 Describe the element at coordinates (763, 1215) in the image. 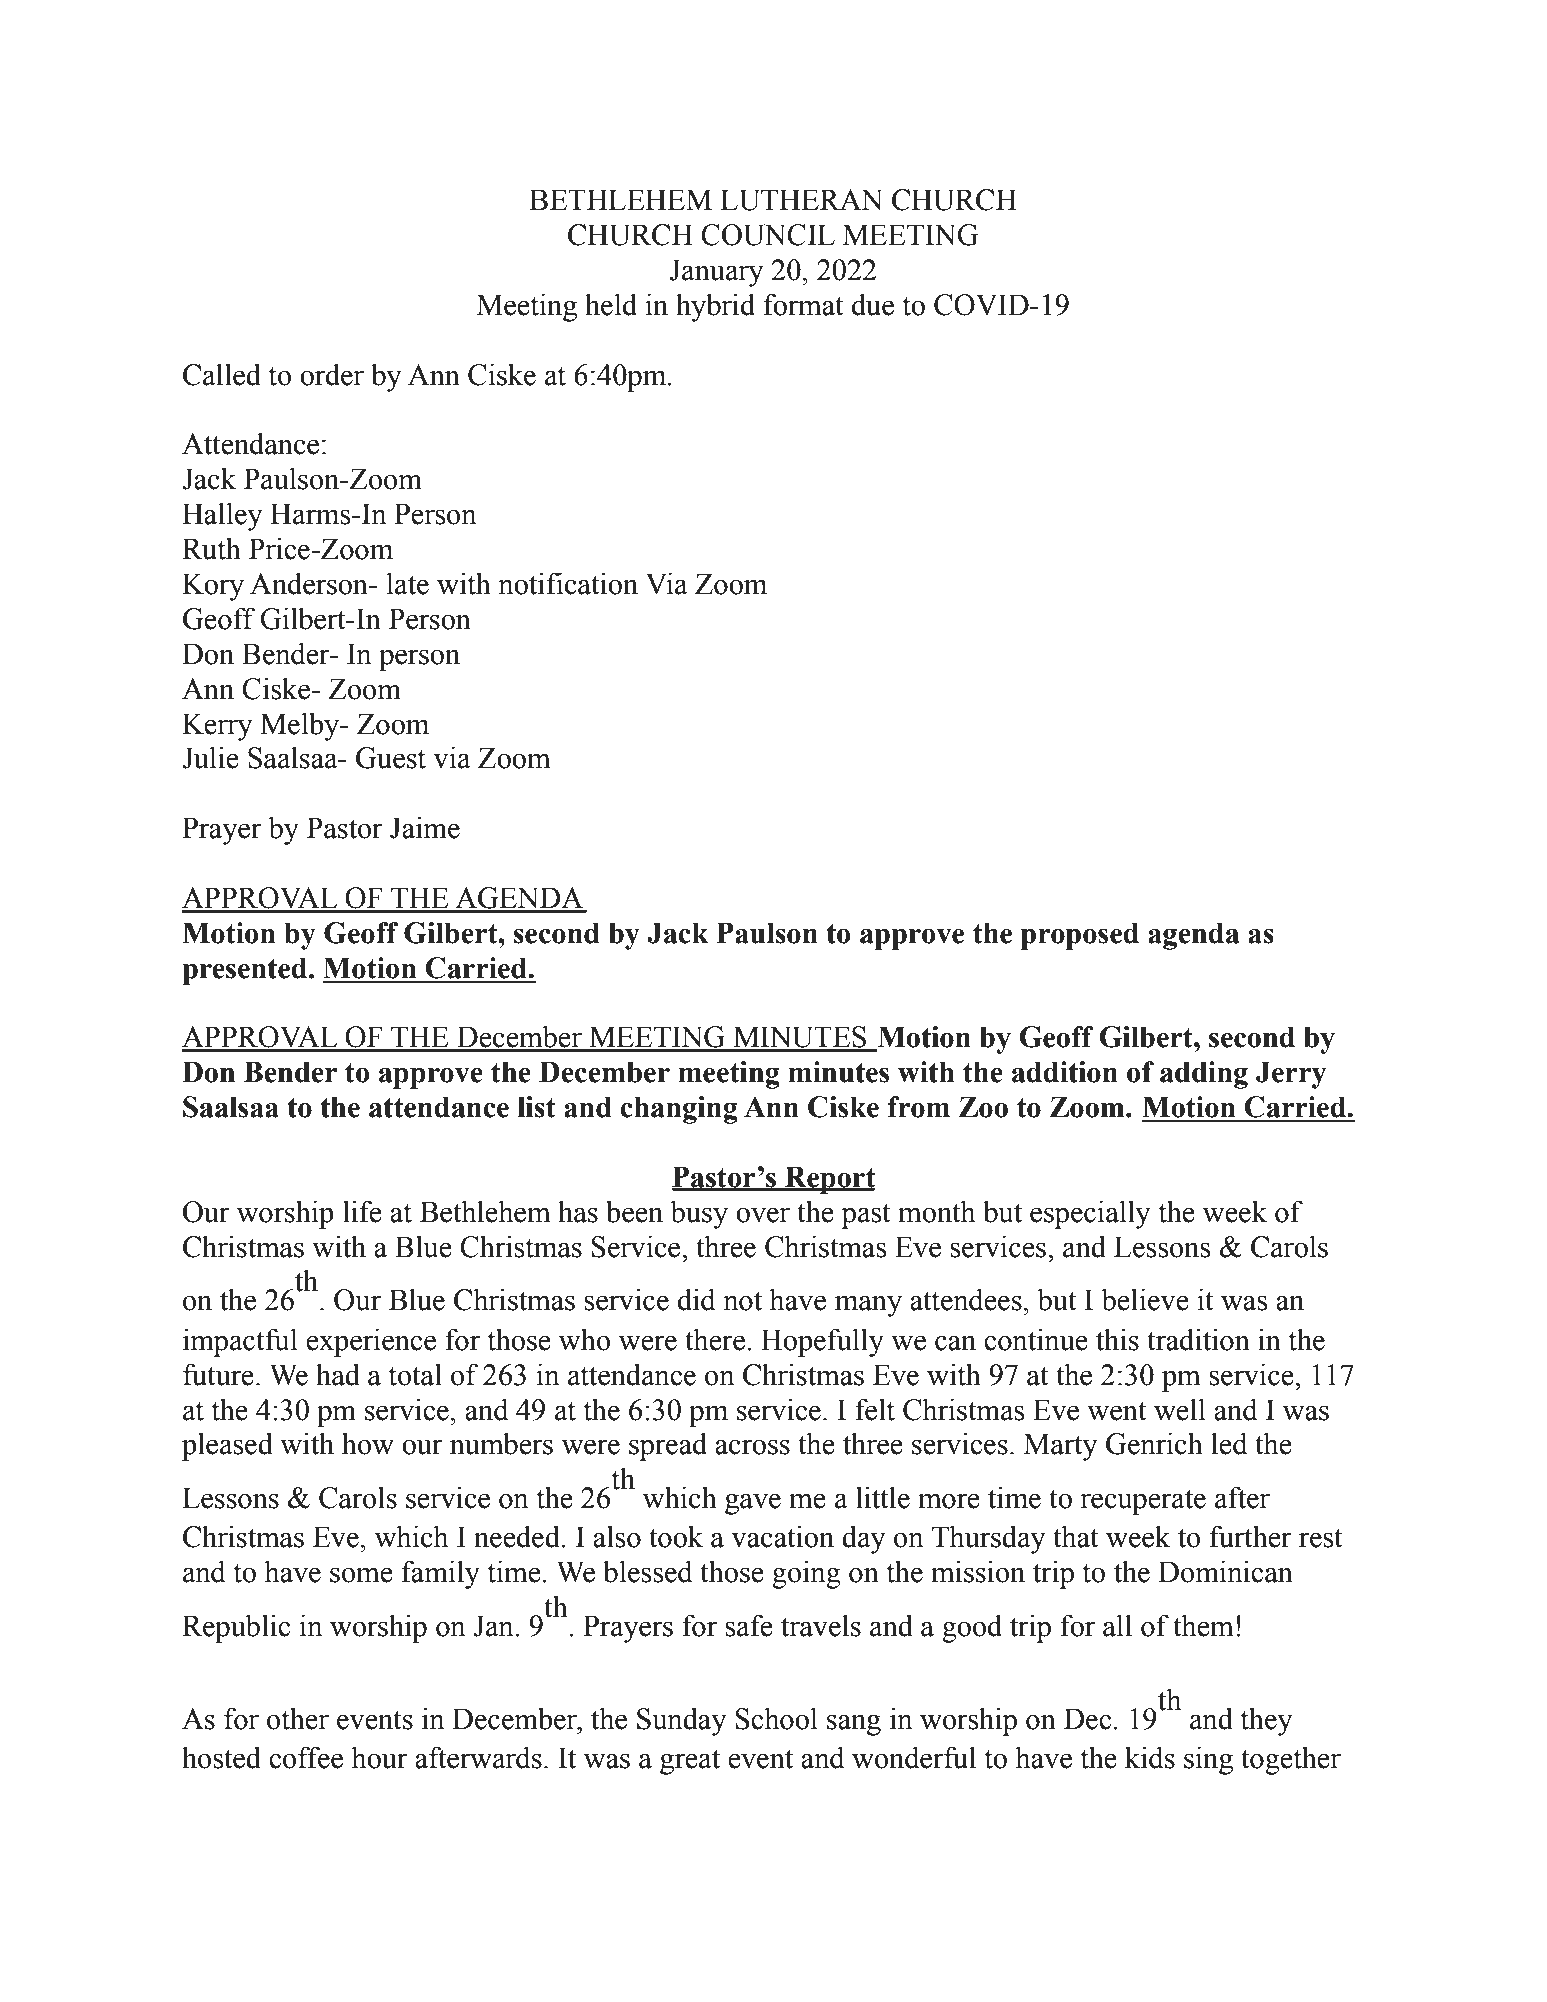

I see `over` at that location.
